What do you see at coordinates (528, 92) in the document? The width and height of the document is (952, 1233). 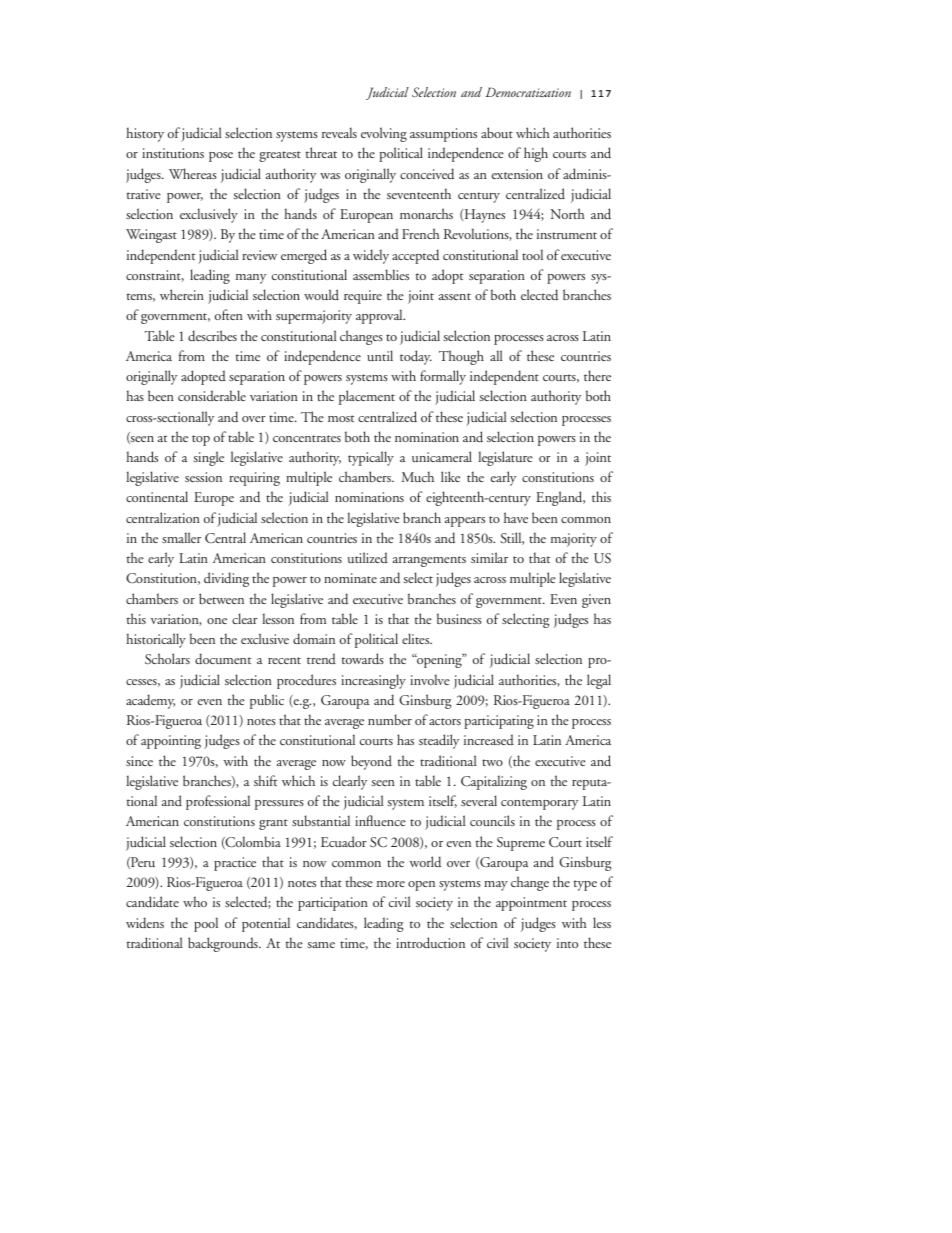 I see `Democratization` at bounding box center [528, 92].
